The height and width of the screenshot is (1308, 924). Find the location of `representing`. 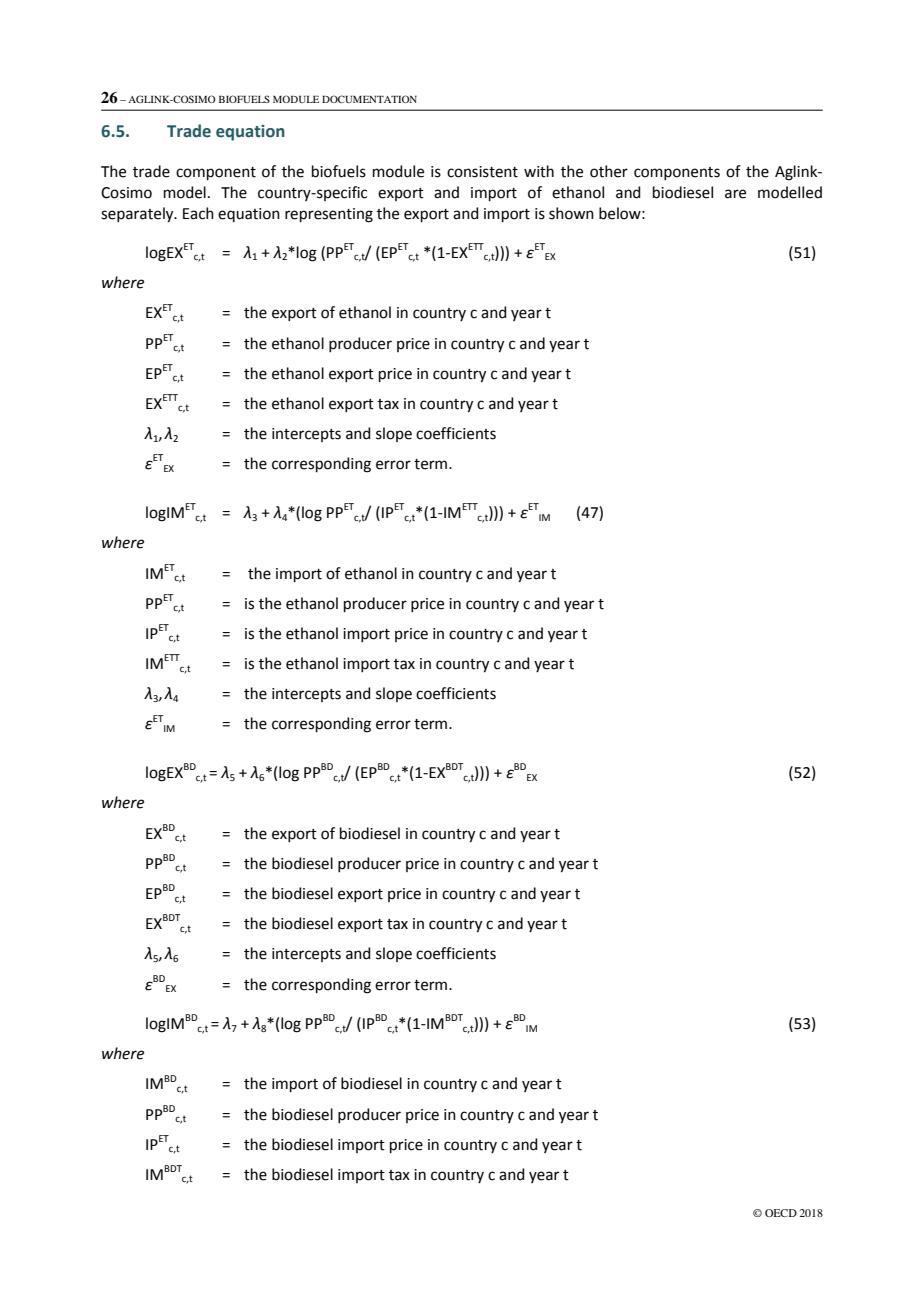

representing is located at coordinates (329, 215).
